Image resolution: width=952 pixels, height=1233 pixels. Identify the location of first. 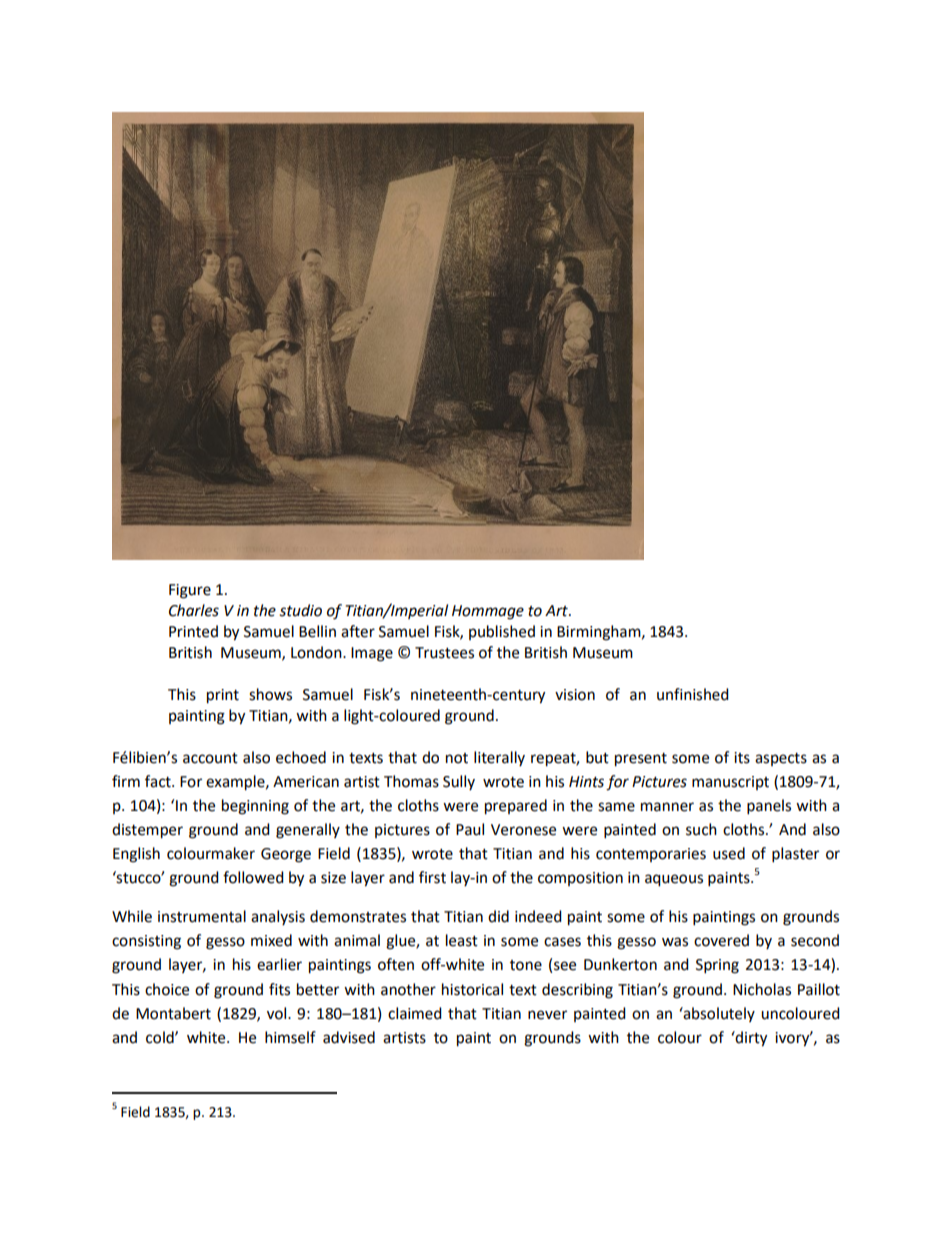
(432, 877).
